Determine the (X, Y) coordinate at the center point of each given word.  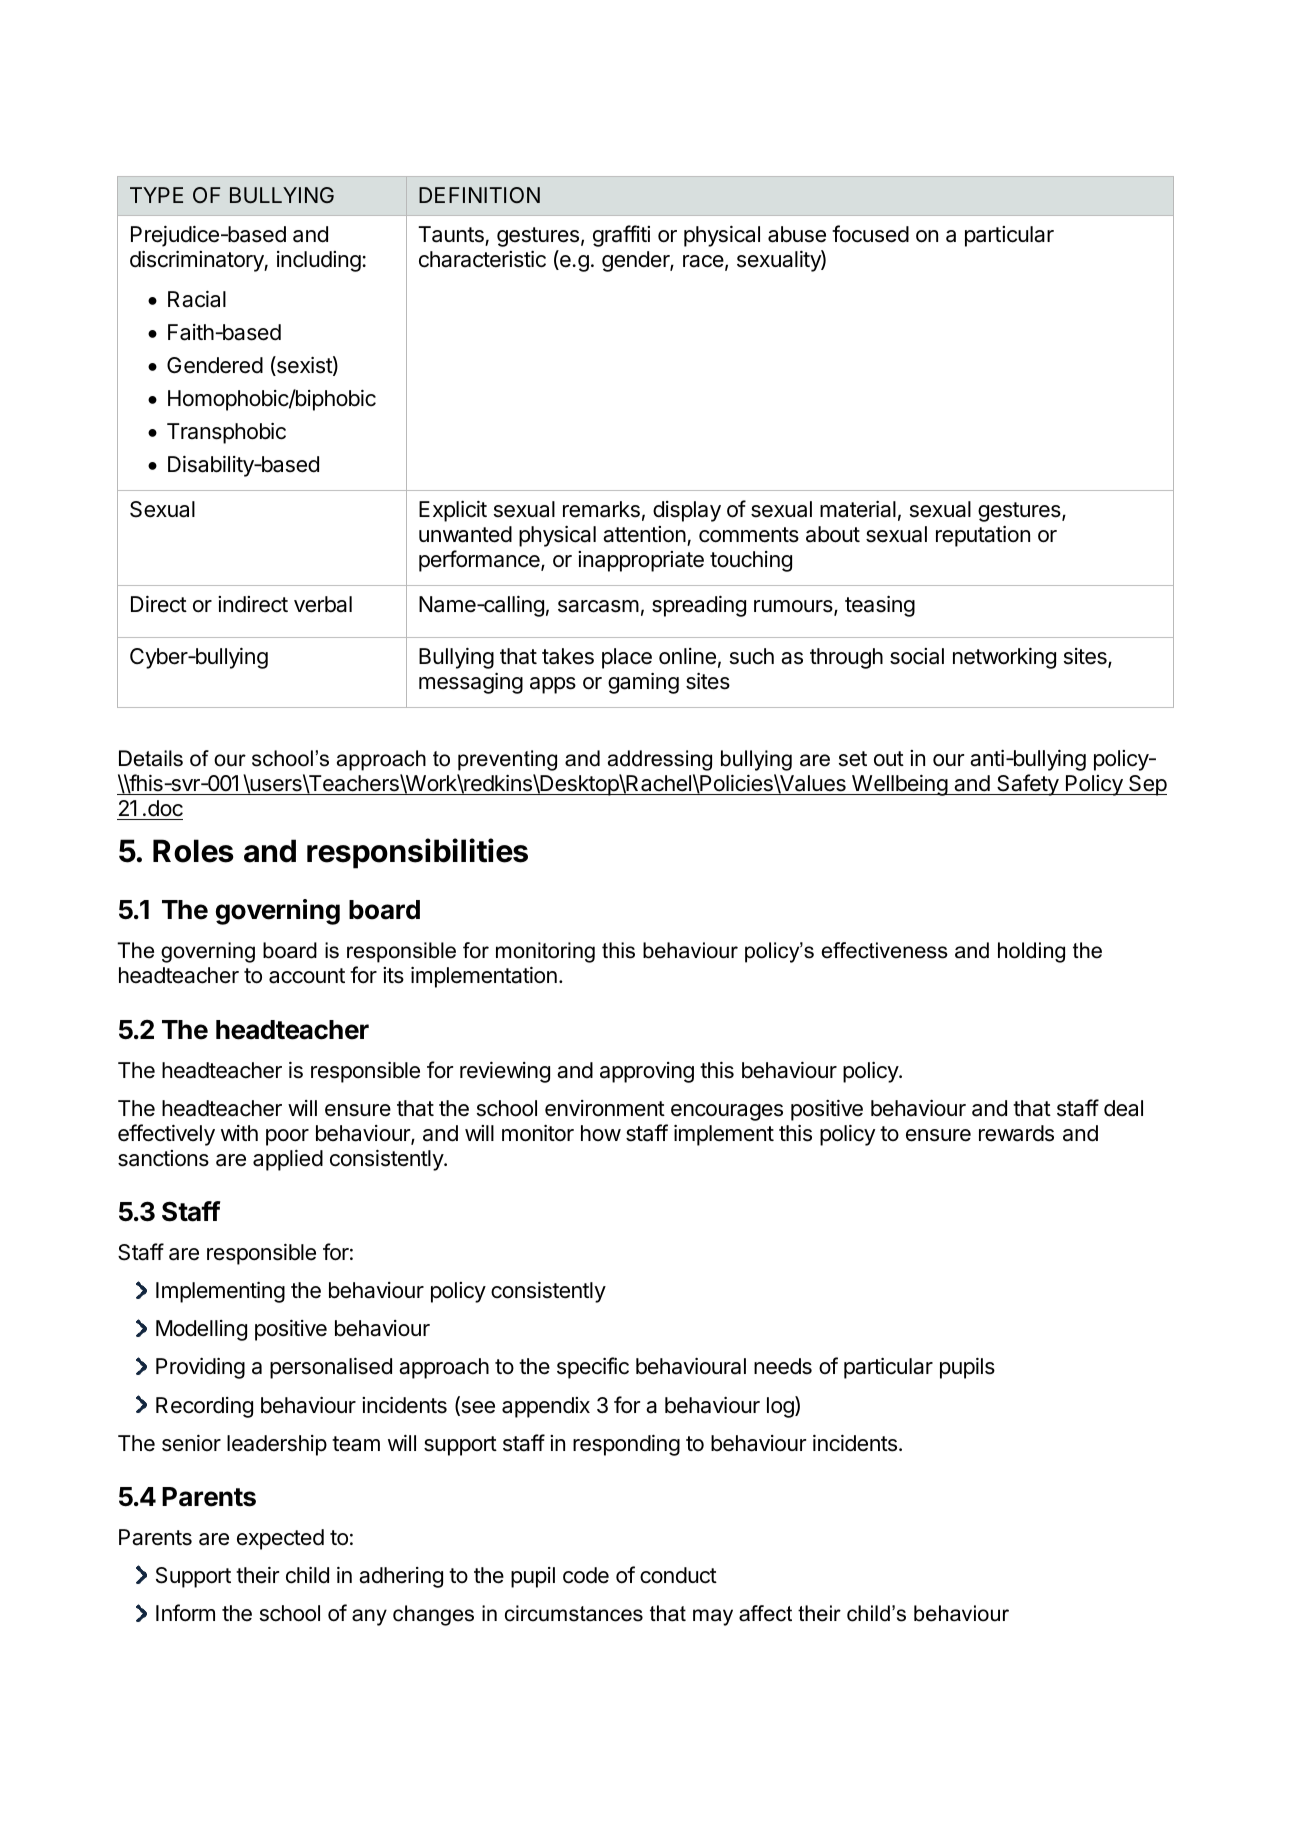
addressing (660, 760)
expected (280, 1539)
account (307, 976)
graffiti (621, 236)
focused (870, 234)
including (320, 261)
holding (1031, 952)
